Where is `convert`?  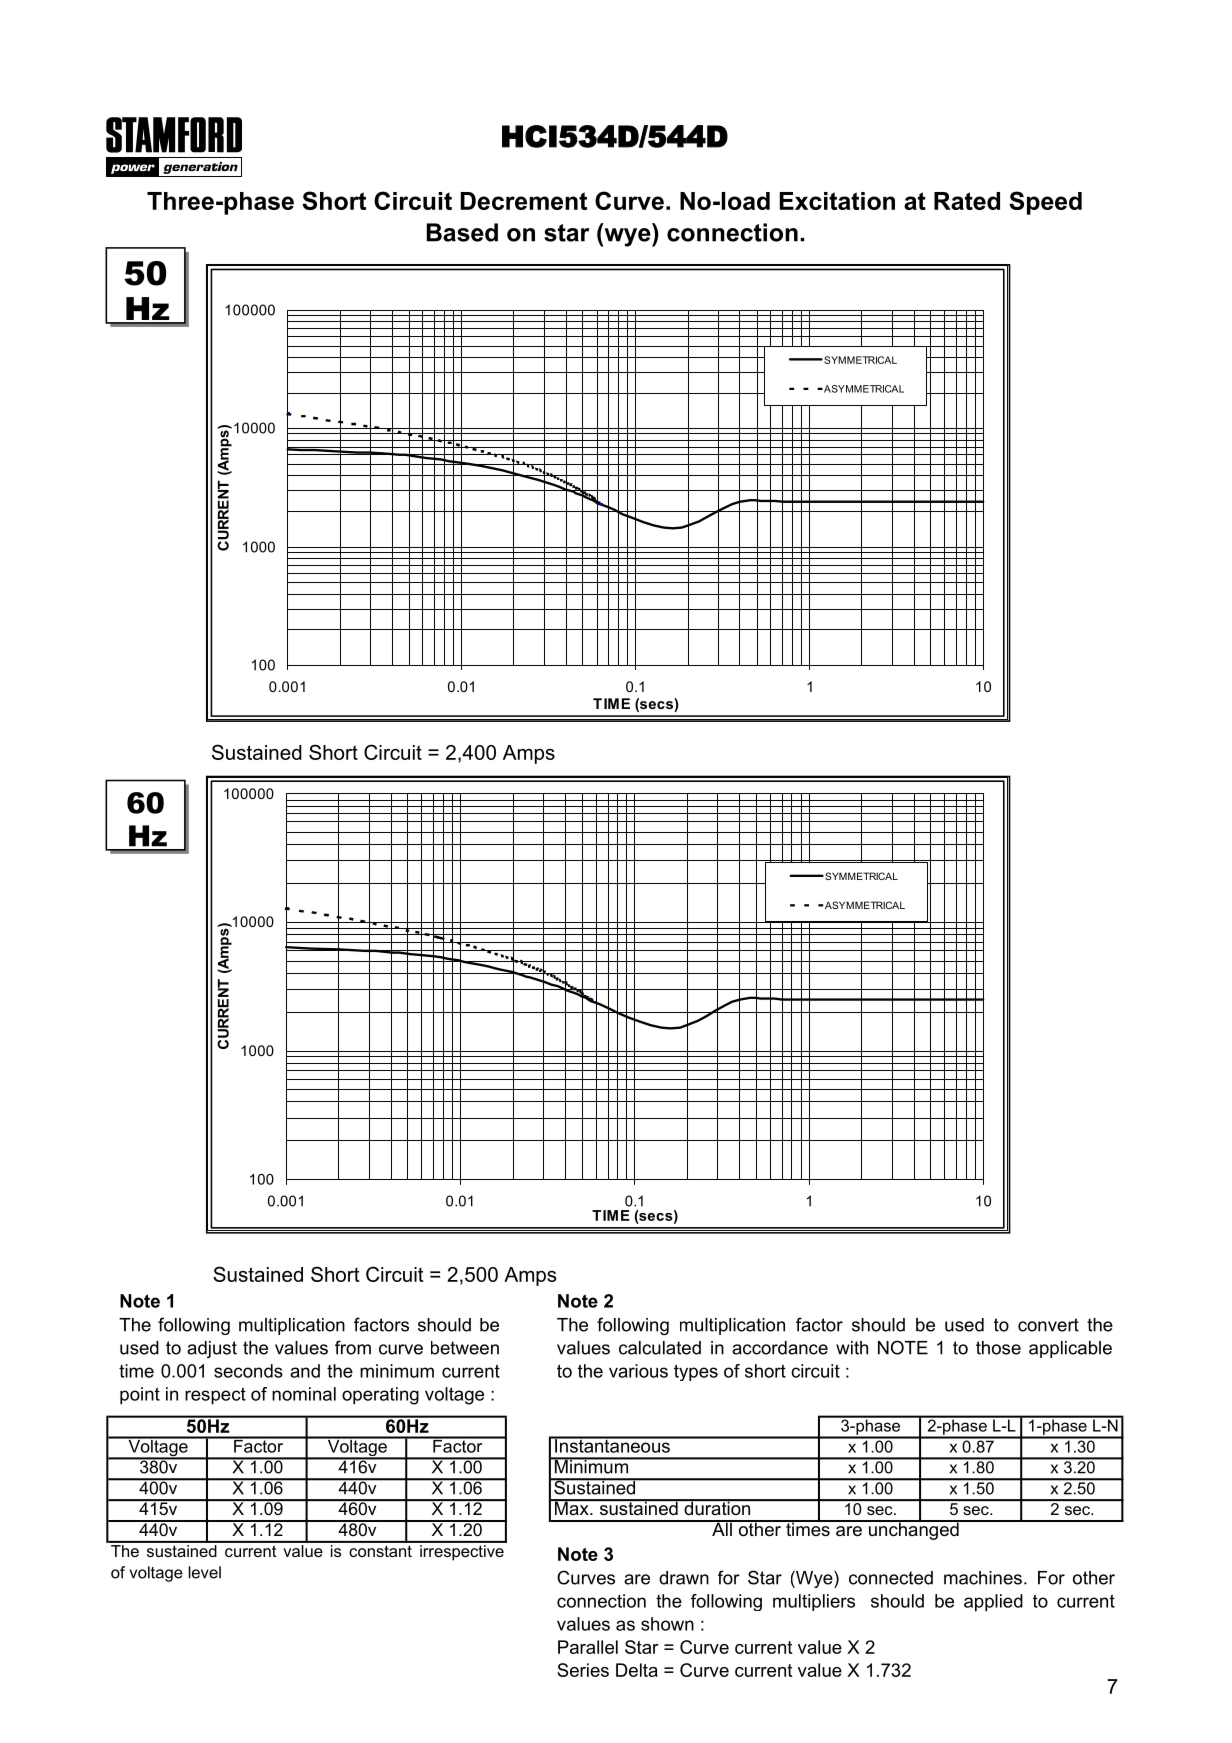 convert is located at coordinates (1048, 1325).
